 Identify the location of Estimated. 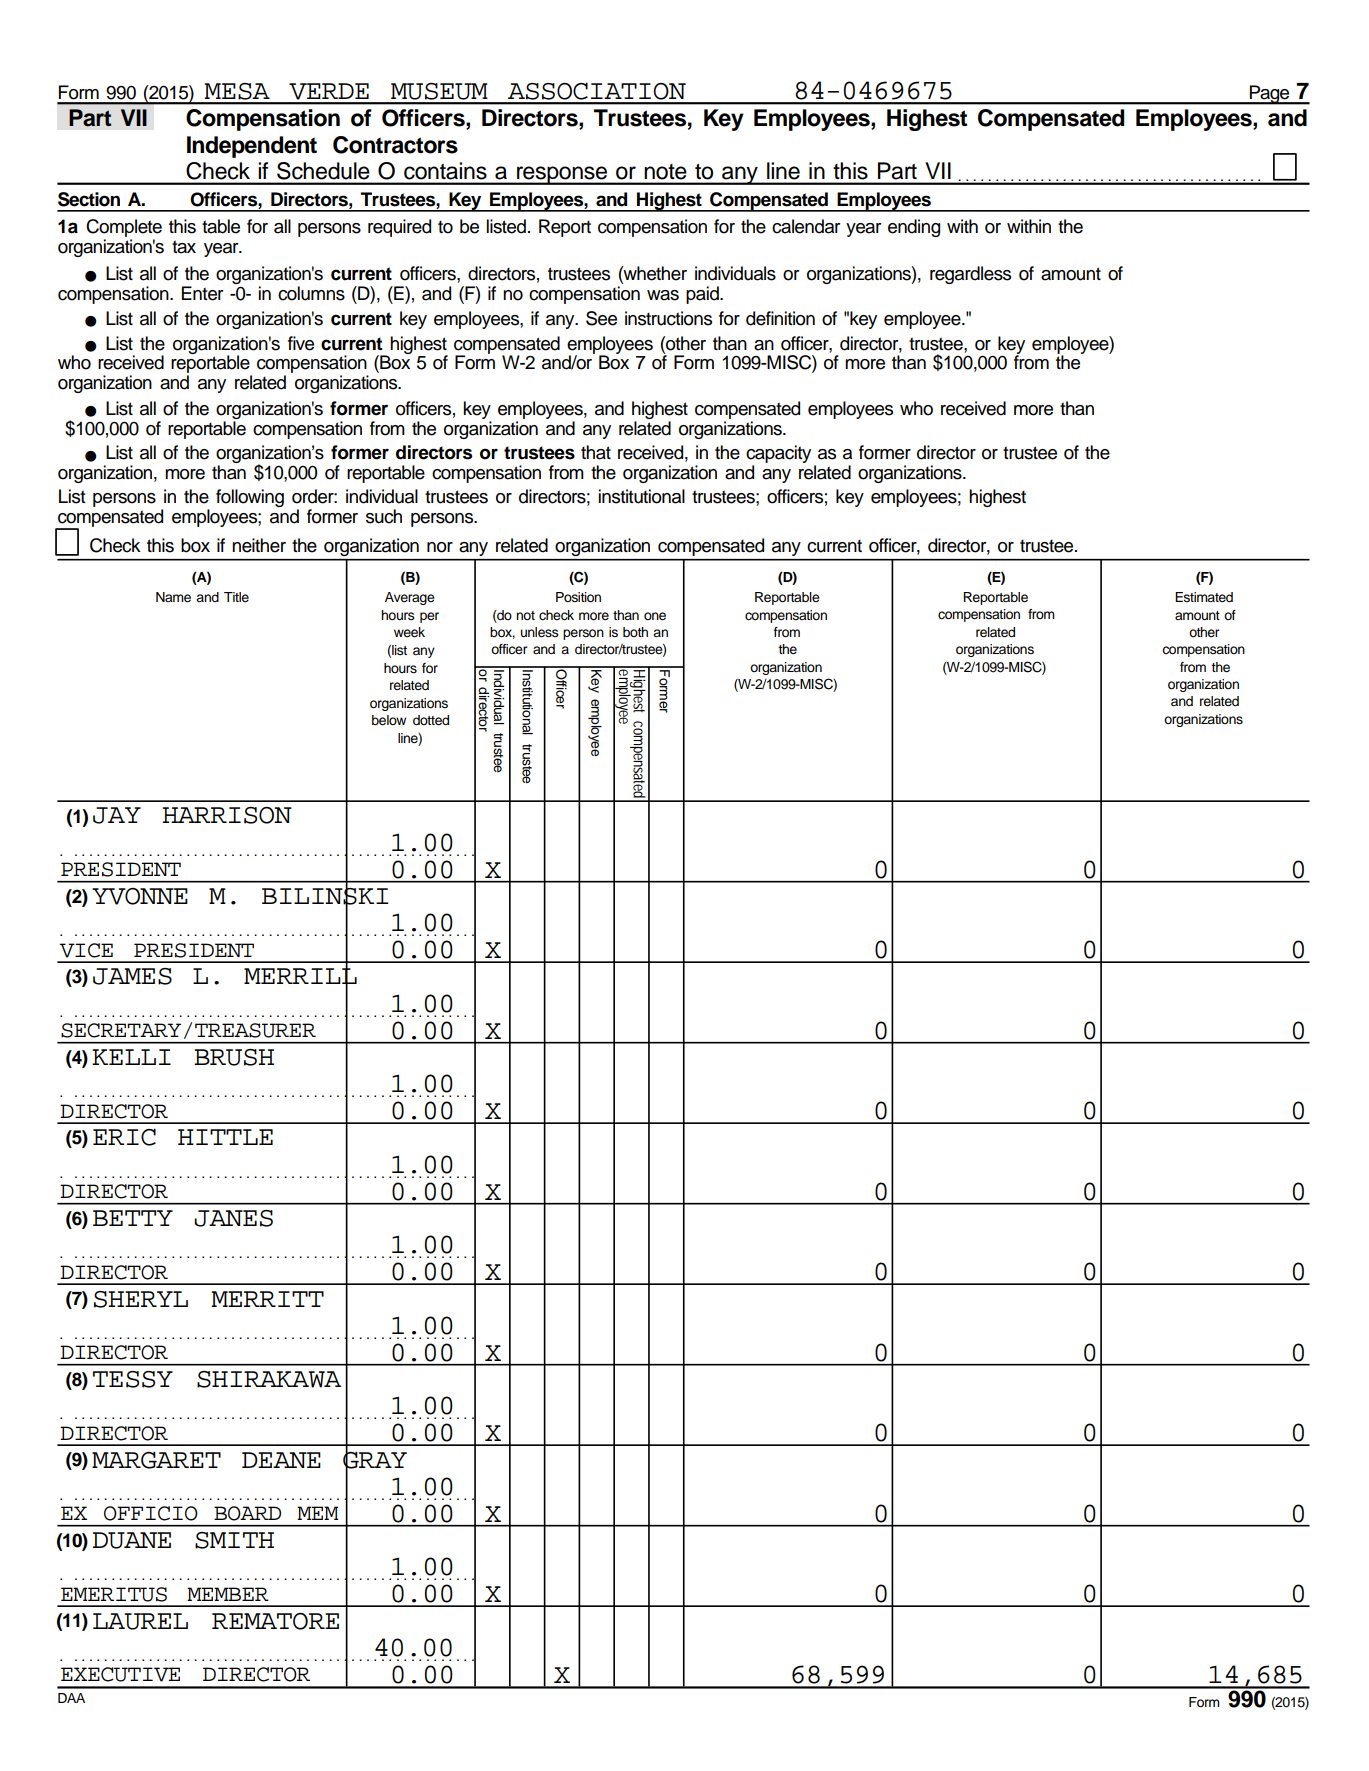
(1204, 597).
